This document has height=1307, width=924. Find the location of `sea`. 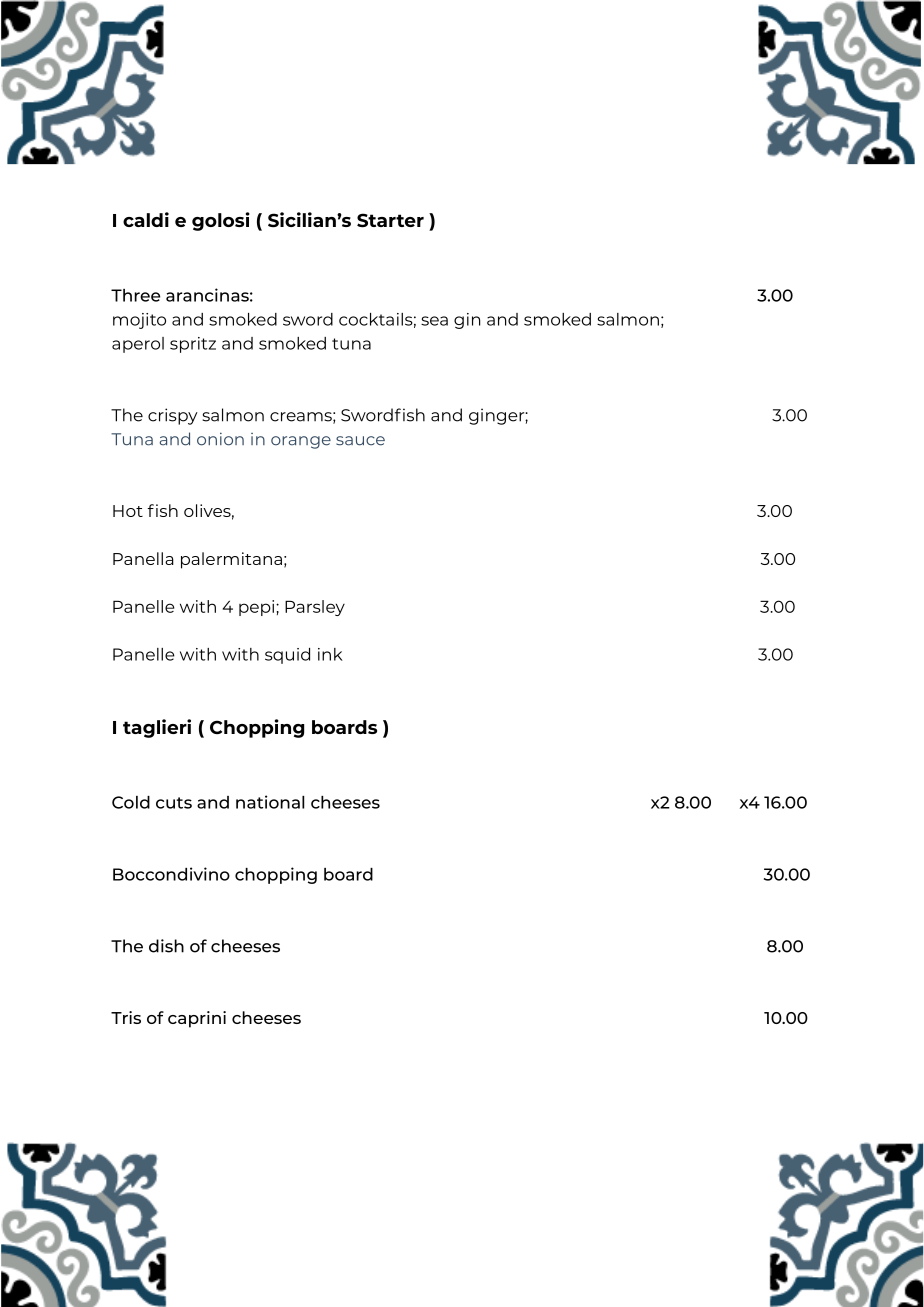

sea is located at coordinates (434, 321).
